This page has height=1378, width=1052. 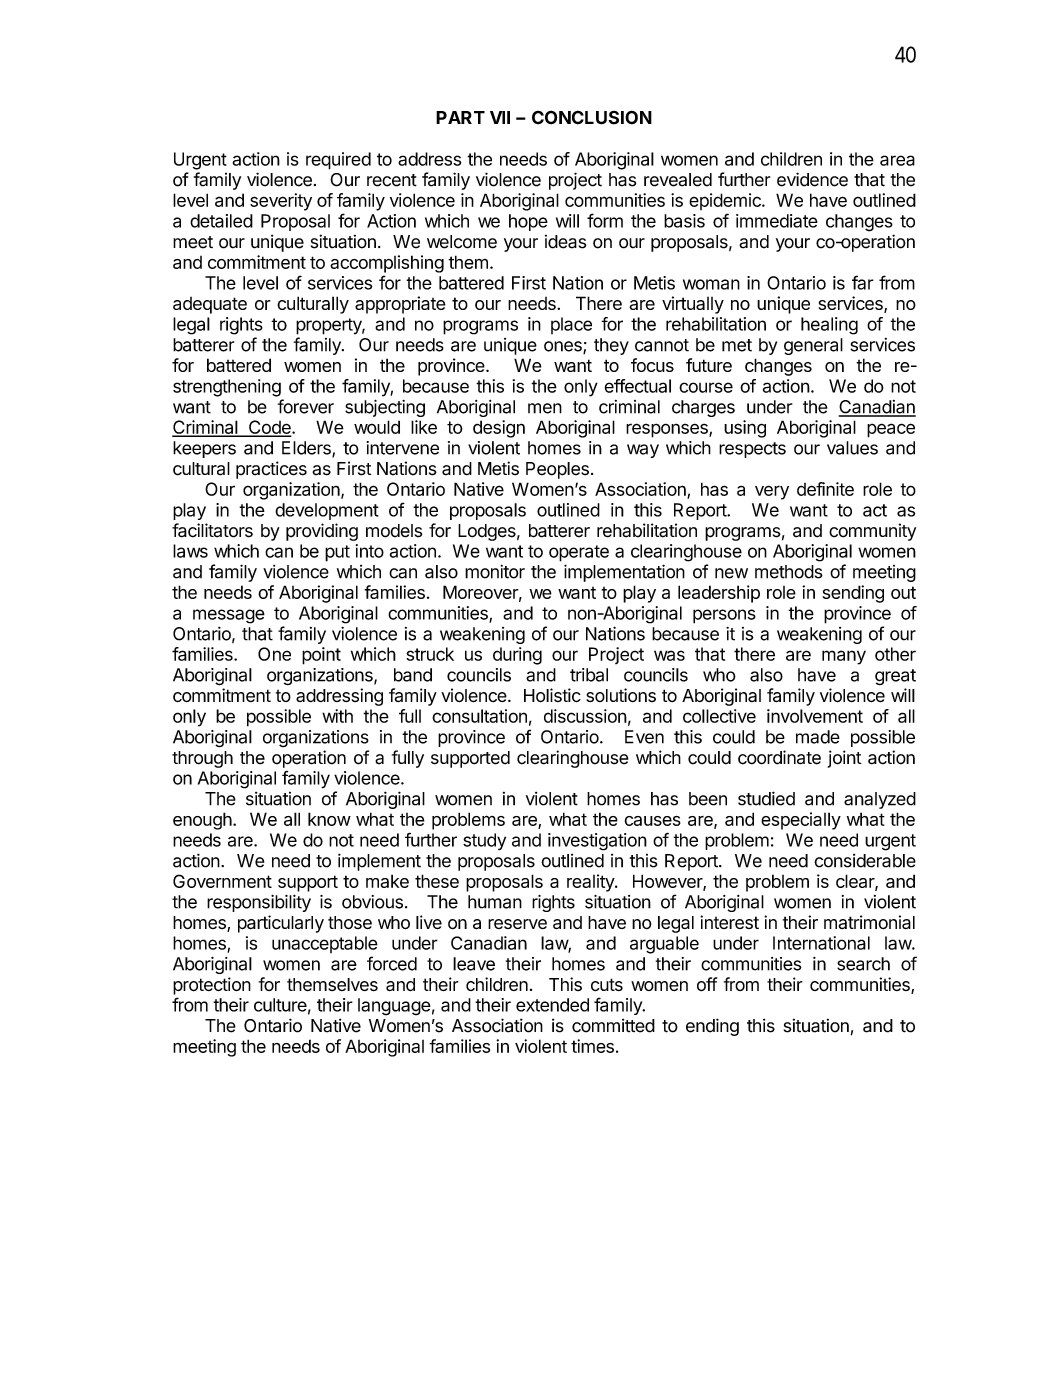 I want to click on methods, so click(x=789, y=572).
